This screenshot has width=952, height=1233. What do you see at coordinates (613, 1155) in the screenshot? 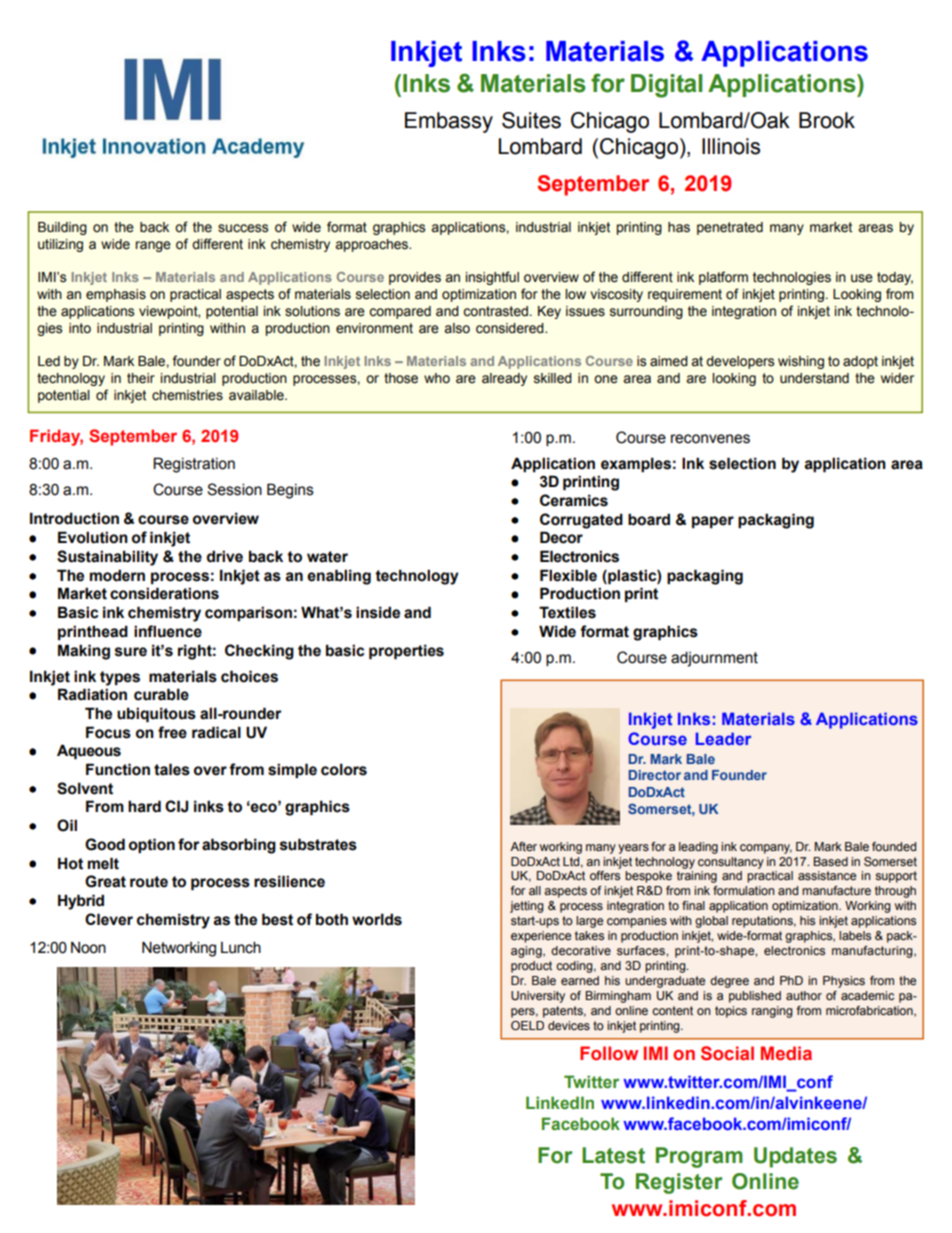
I see `Latest` at bounding box center [613, 1155].
